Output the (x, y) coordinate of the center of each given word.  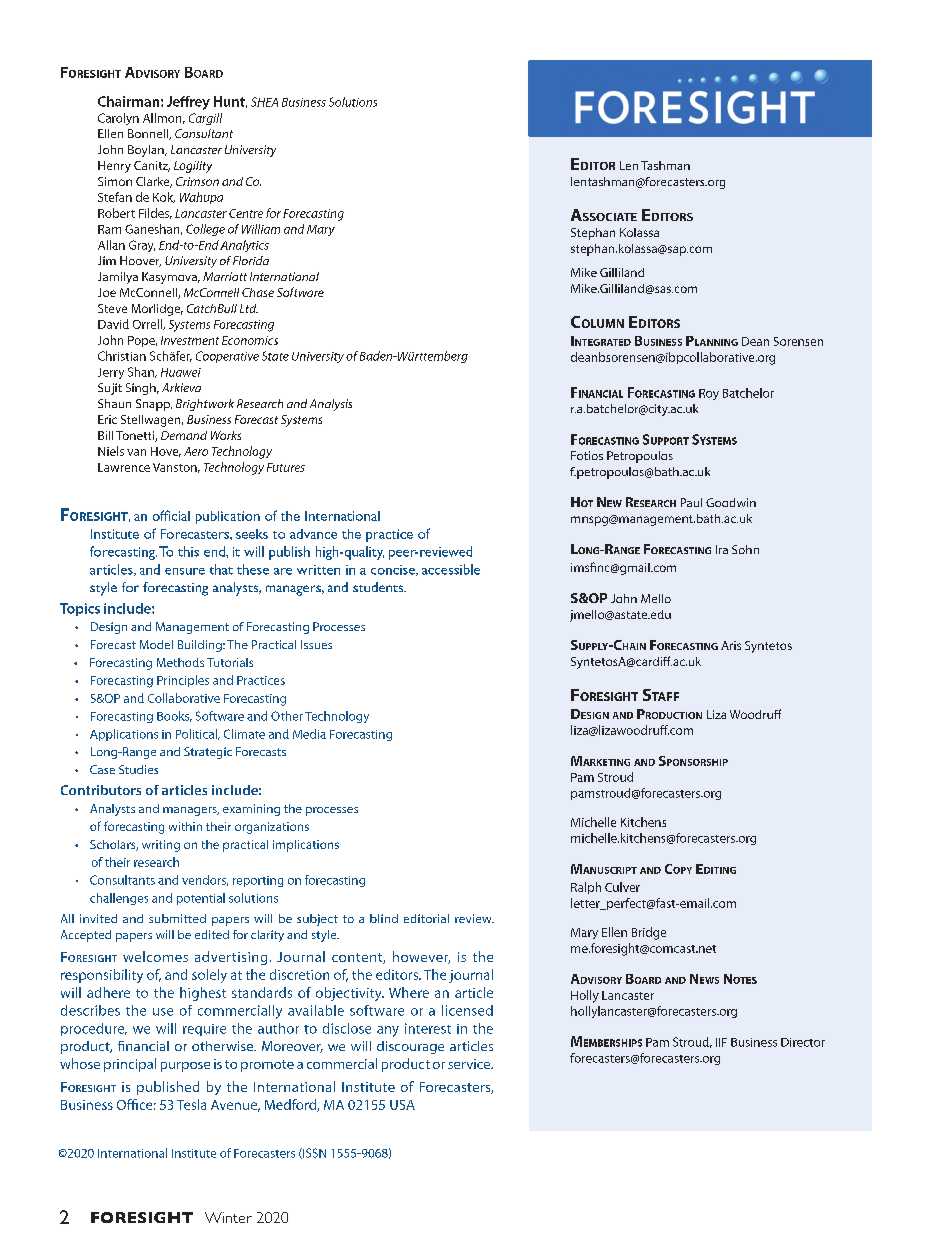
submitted (177, 918)
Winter (228, 1217)
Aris (731, 645)
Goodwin (731, 502)
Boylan (147, 151)
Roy (709, 394)
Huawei (181, 372)
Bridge (649, 933)
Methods (180, 662)
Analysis (331, 405)
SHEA (264, 102)
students (379, 587)
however (421, 957)
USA (402, 1105)
